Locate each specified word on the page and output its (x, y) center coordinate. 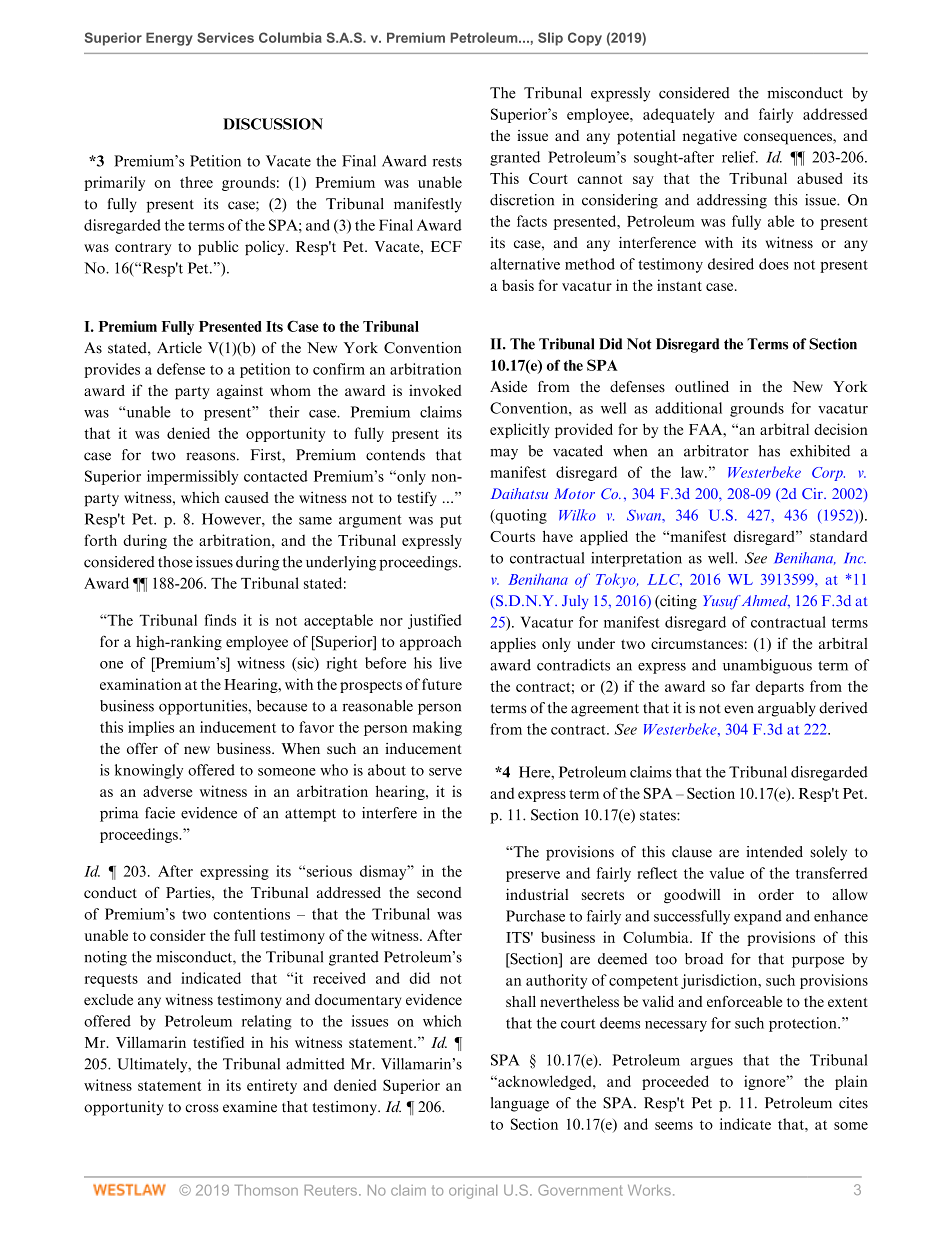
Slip (550, 39)
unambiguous (767, 666)
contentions (251, 914)
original (473, 1192)
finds (220, 620)
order (776, 894)
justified (435, 621)
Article (179, 348)
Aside (508, 387)
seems (674, 1126)
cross (202, 1108)
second (439, 892)
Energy (169, 39)
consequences (789, 139)
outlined (702, 387)
